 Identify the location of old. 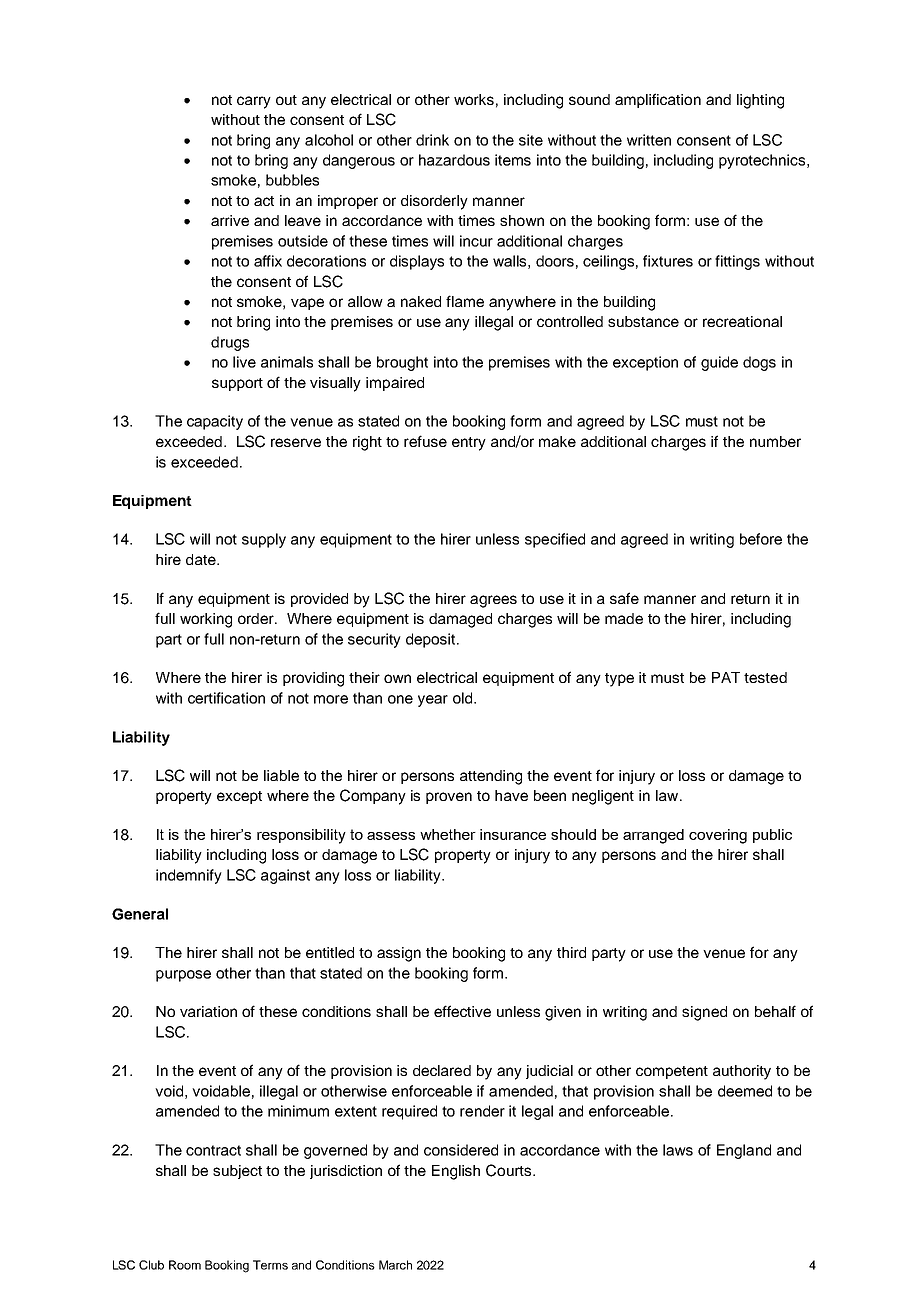
(464, 698).
